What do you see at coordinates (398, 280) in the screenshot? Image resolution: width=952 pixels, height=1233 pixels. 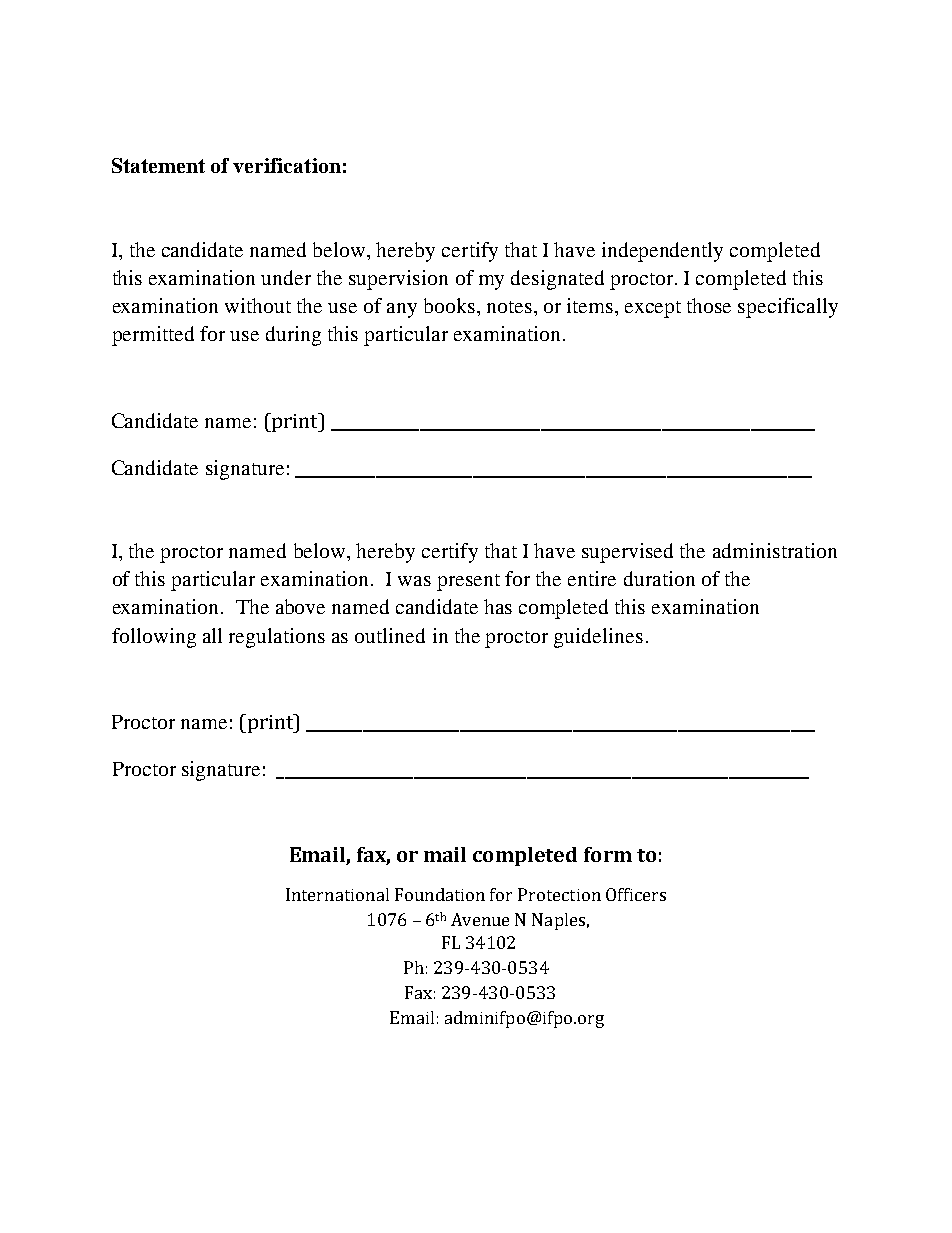 I see `supervision` at bounding box center [398, 280].
